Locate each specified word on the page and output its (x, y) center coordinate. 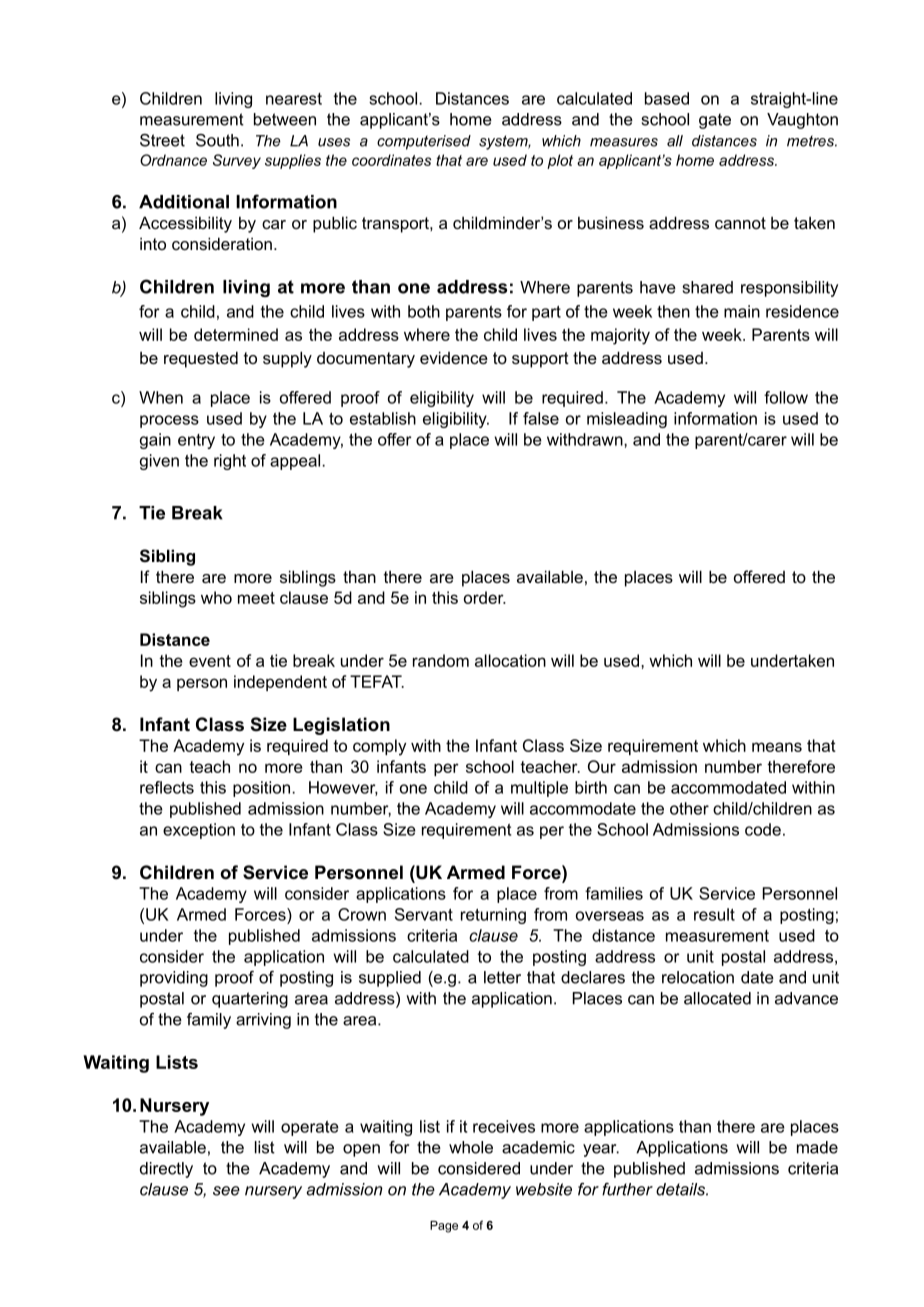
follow (786, 397)
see (226, 1191)
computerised (424, 142)
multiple (539, 789)
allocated (717, 998)
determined (236, 334)
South (217, 140)
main (742, 311)
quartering (250, 1000)
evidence (454, 357)
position (263, 789)
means (777, 747)
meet (256, 598)
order (485, 597)
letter (502, 977)
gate (715, 121)
